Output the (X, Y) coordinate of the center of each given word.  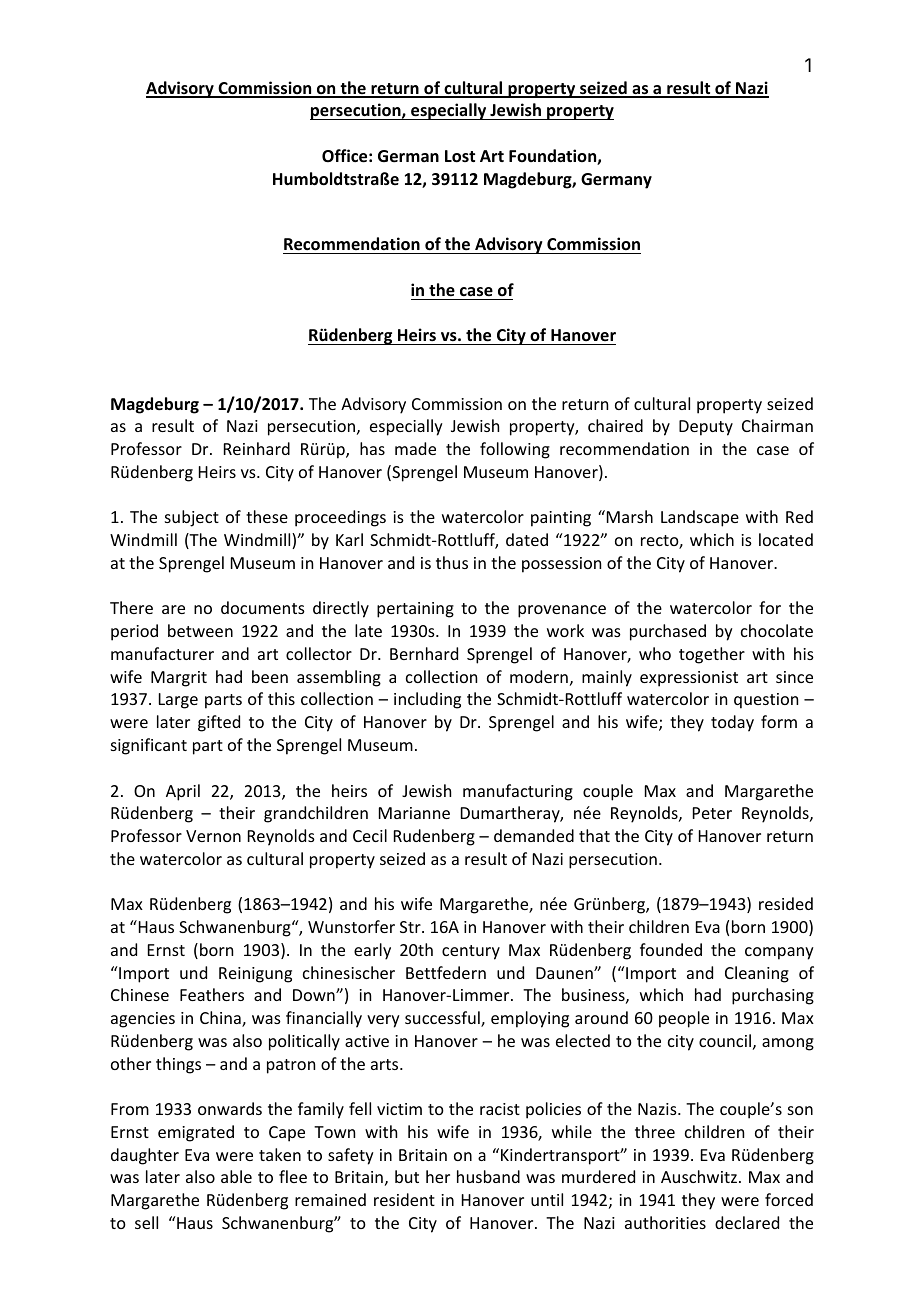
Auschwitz (699, 1176)
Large (178, 701)
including (427, 700)
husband (488, 1176)
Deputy (706, 428)
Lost (460, 156)
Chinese (140, 994)
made (415, 448)
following (515, 450)
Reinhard (257, 448)
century (471, 952)
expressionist (689, 679)
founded (671, 949)
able (236, 1176)
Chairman (777, 425)
